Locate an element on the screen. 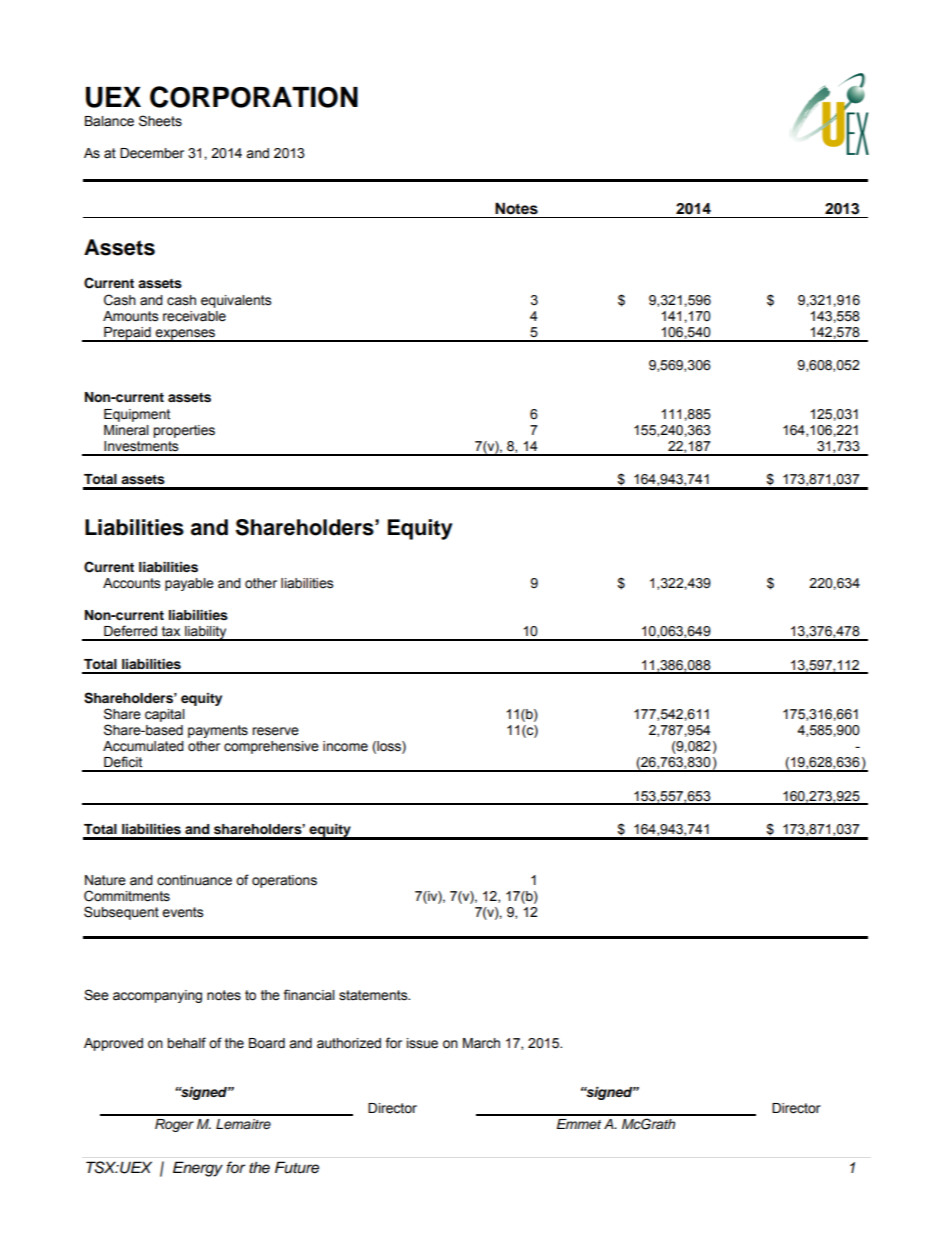  Prepaid is located at coordinates (127, 334).
